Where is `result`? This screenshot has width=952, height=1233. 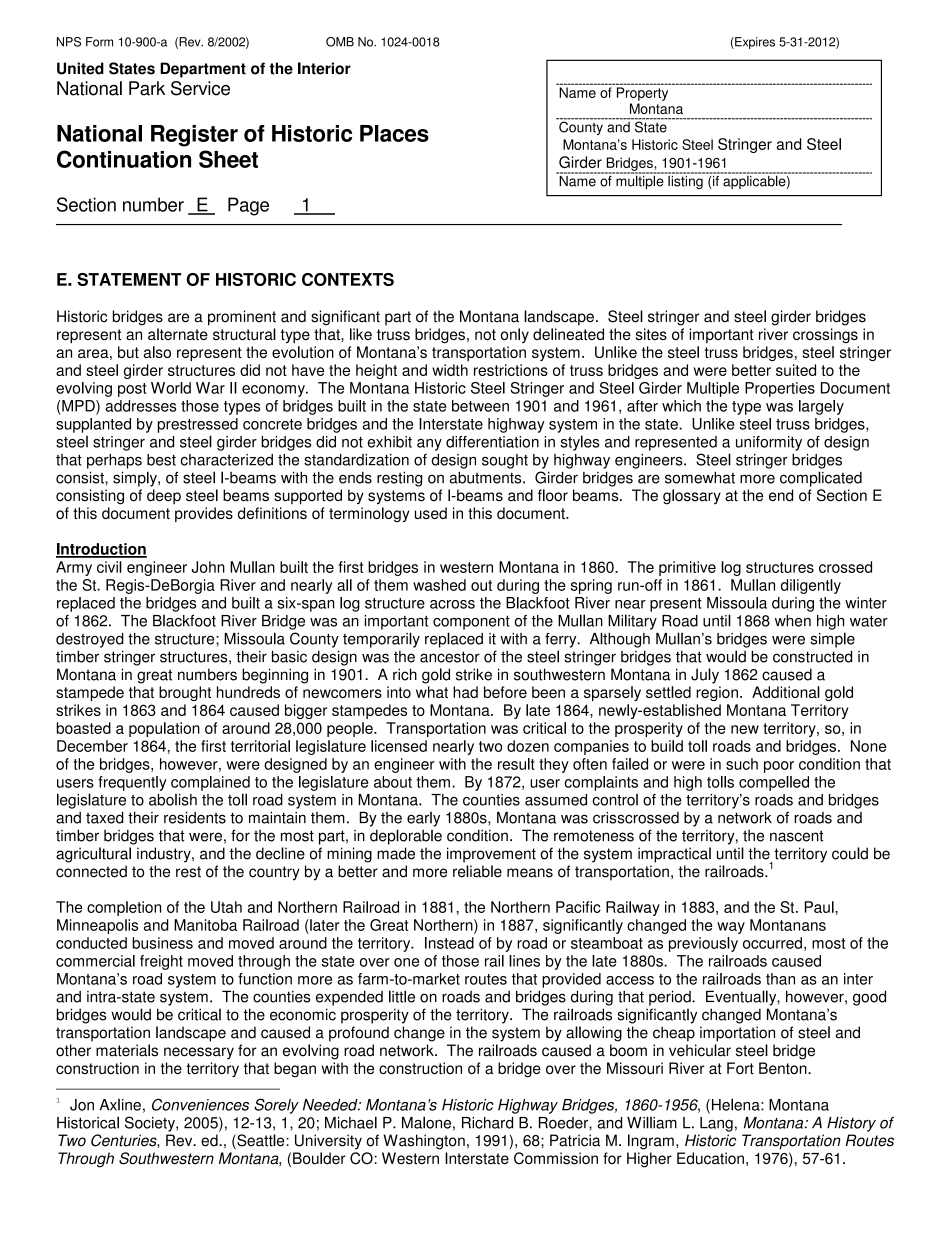
result is located at coordinates (516, 764).
